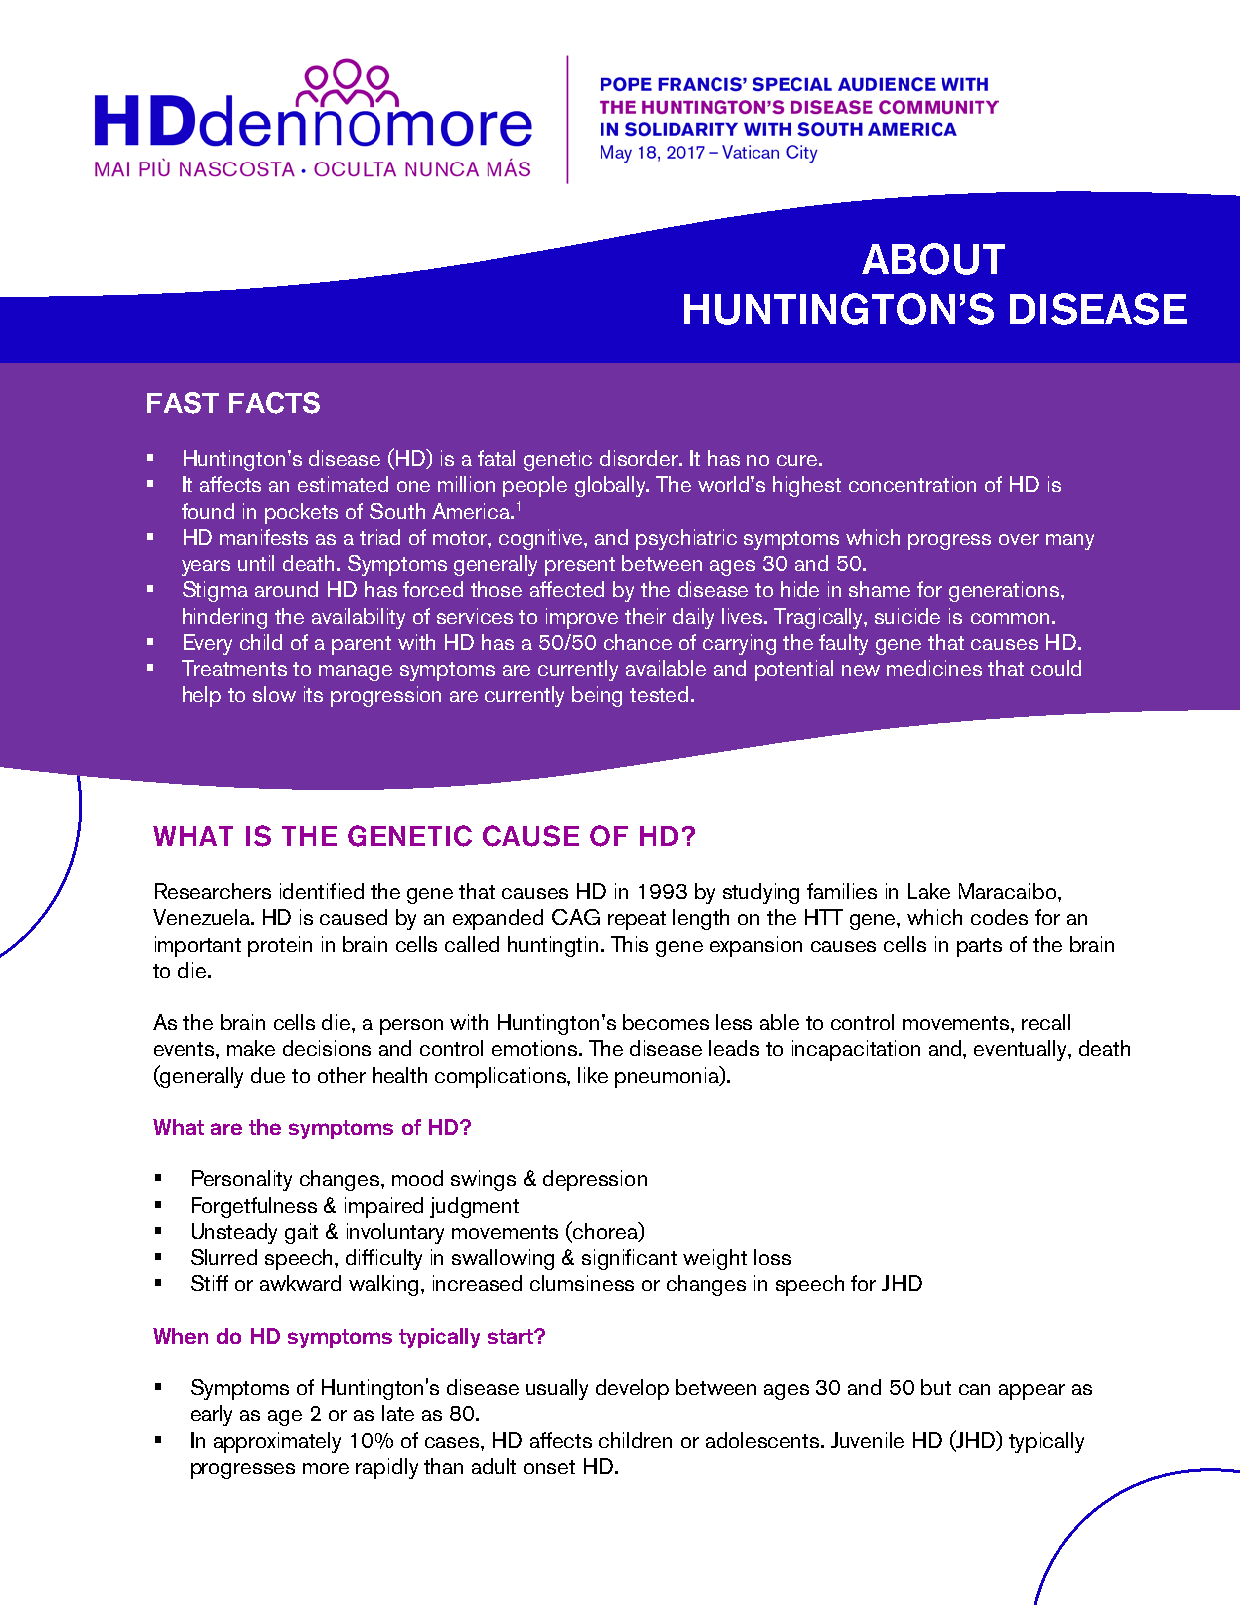 This screenshot has width=1240, height=1605. I want to click on like, so click(593, 1075).
